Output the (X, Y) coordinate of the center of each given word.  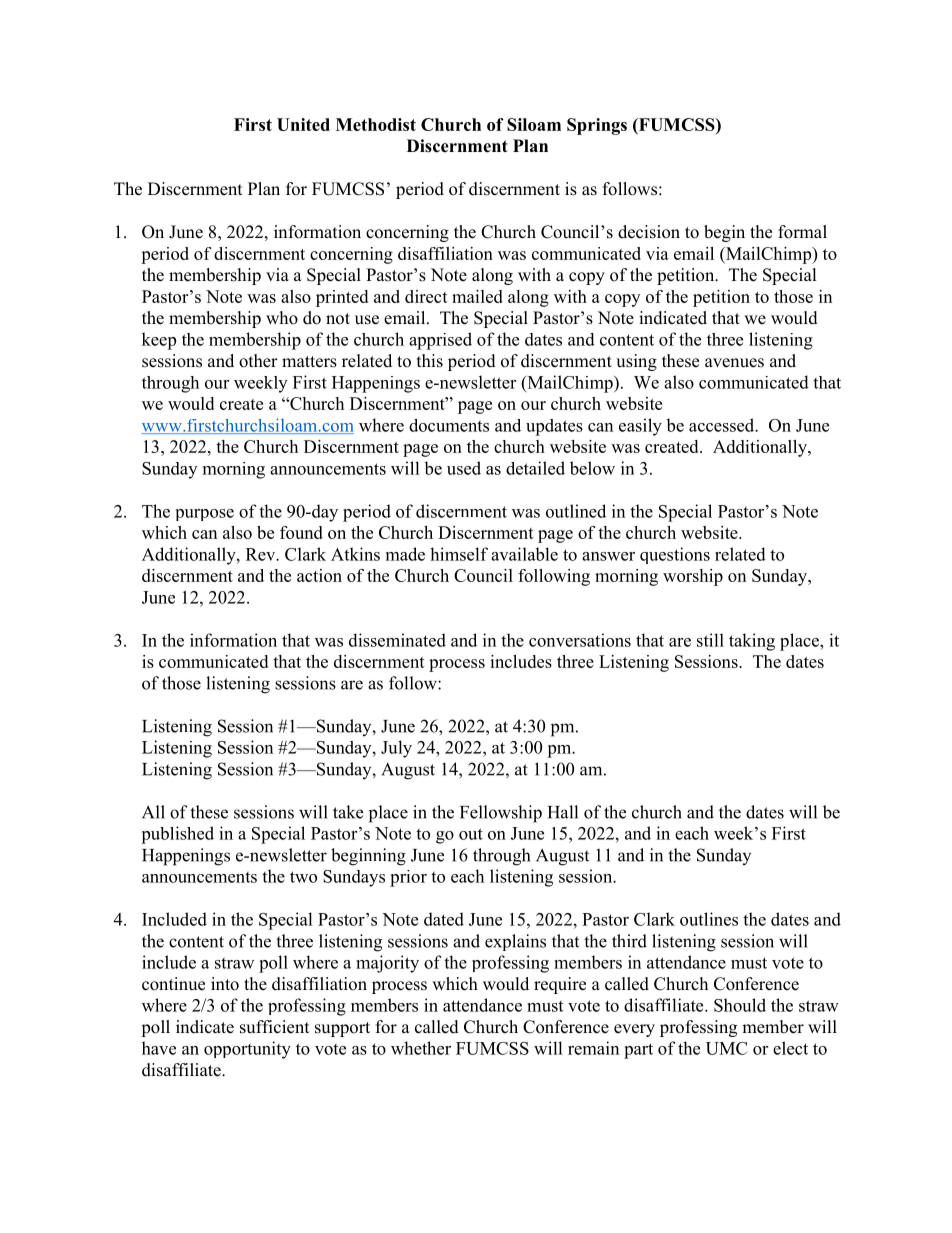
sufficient (274, 1027)
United (303, 124)
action (319, 575)
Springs (597, 126)
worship (693, 577)
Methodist (376, 124)
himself (459, 554)
